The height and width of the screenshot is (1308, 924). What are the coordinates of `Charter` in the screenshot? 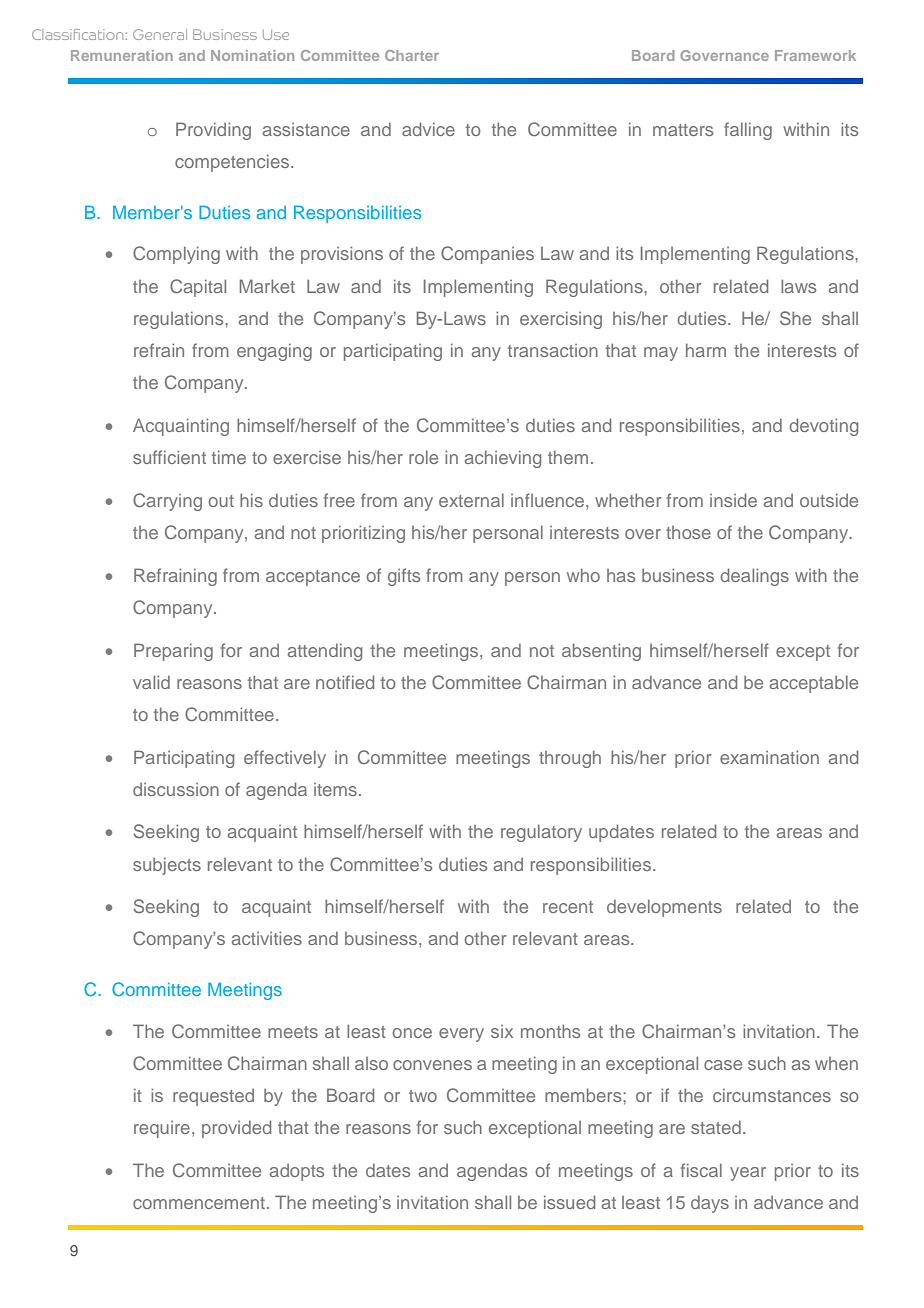 It's located at (412, 55).
